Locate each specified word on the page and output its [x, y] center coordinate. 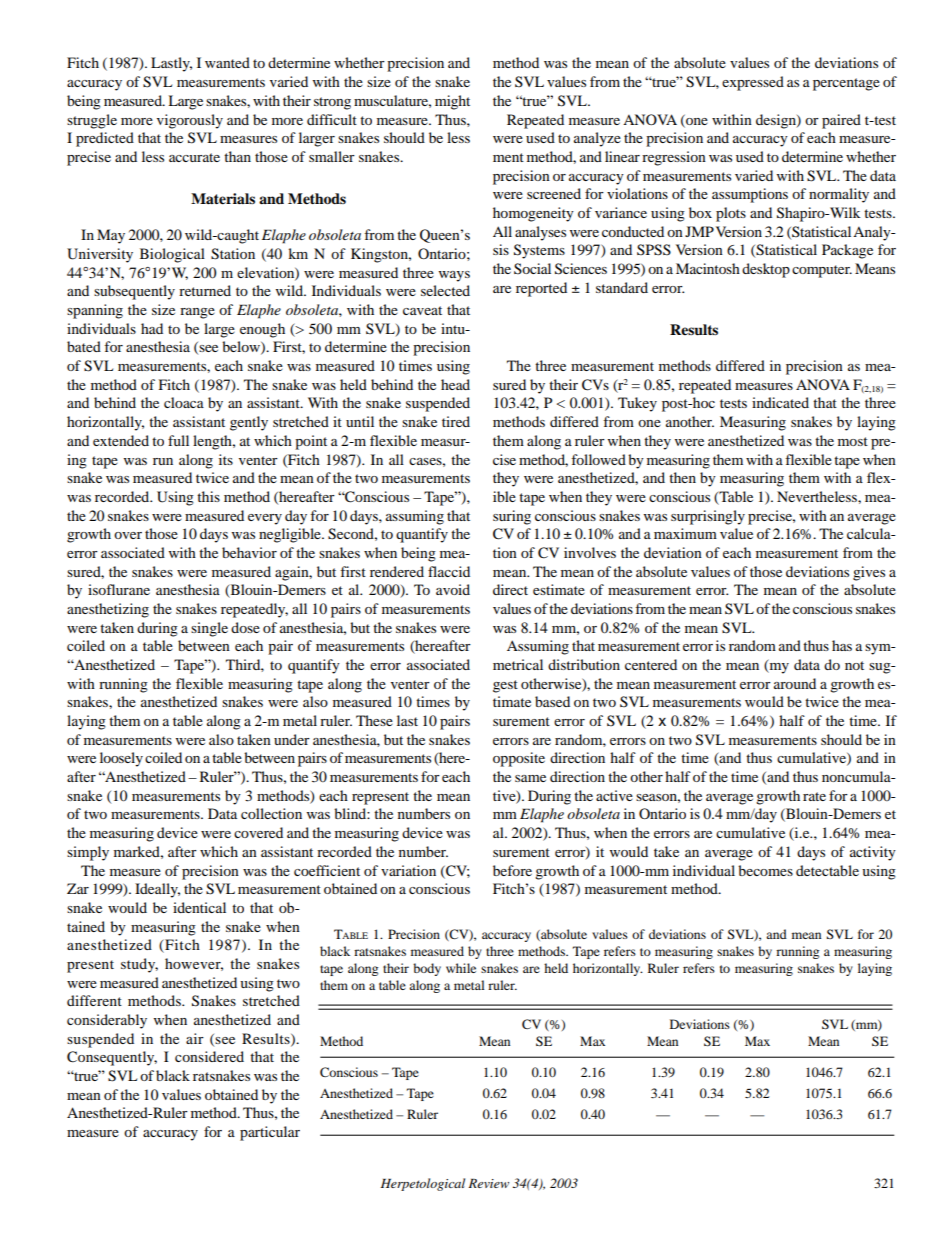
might [452, 102]
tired [456, 421]
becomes [765, 870]
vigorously [190, 121]
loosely [121, 759]
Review [488, 1183]
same [530, 778]
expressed [753, 83]
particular [270, 1133]
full [178, 440]
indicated [780, 402]
